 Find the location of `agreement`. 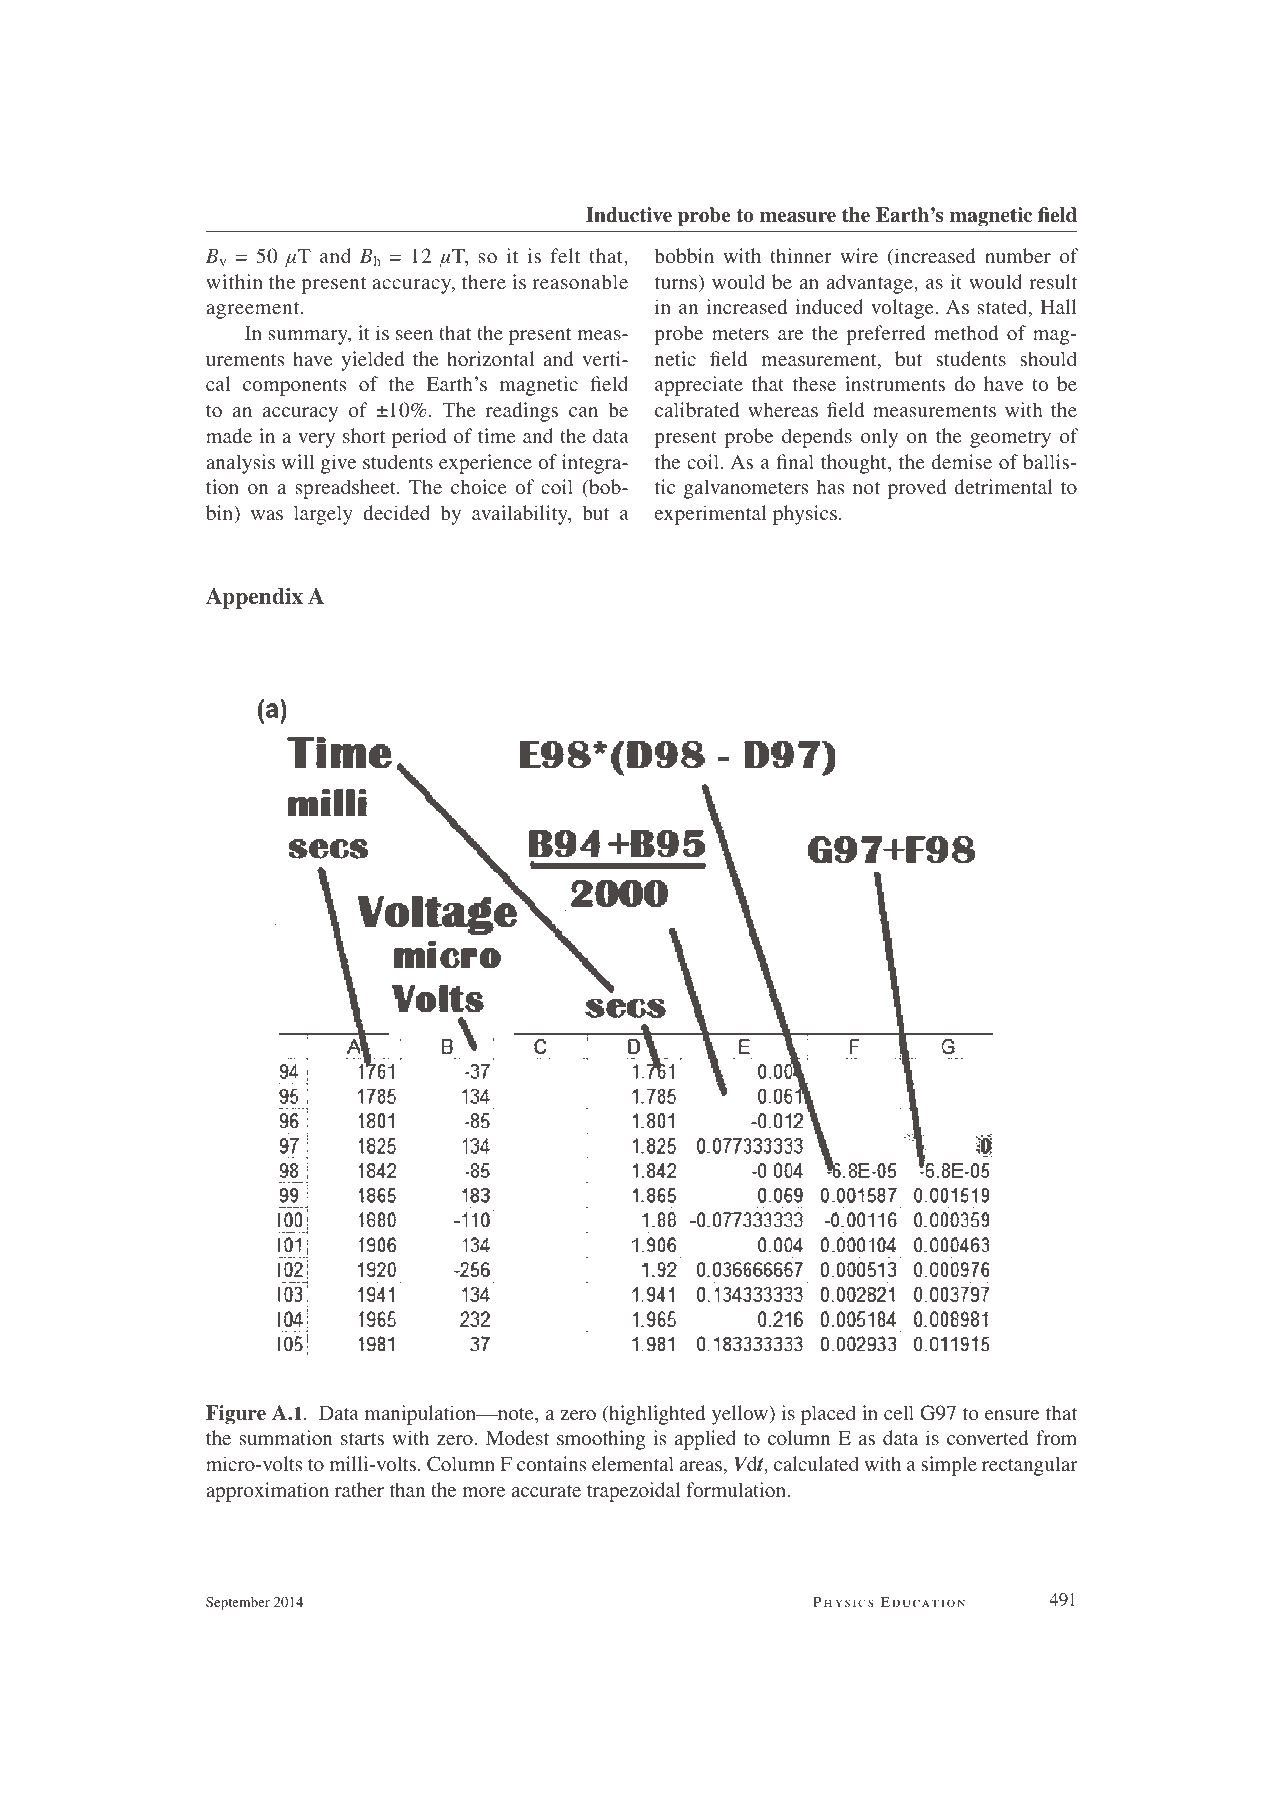

agreement is located at coordinates (254, 310).
